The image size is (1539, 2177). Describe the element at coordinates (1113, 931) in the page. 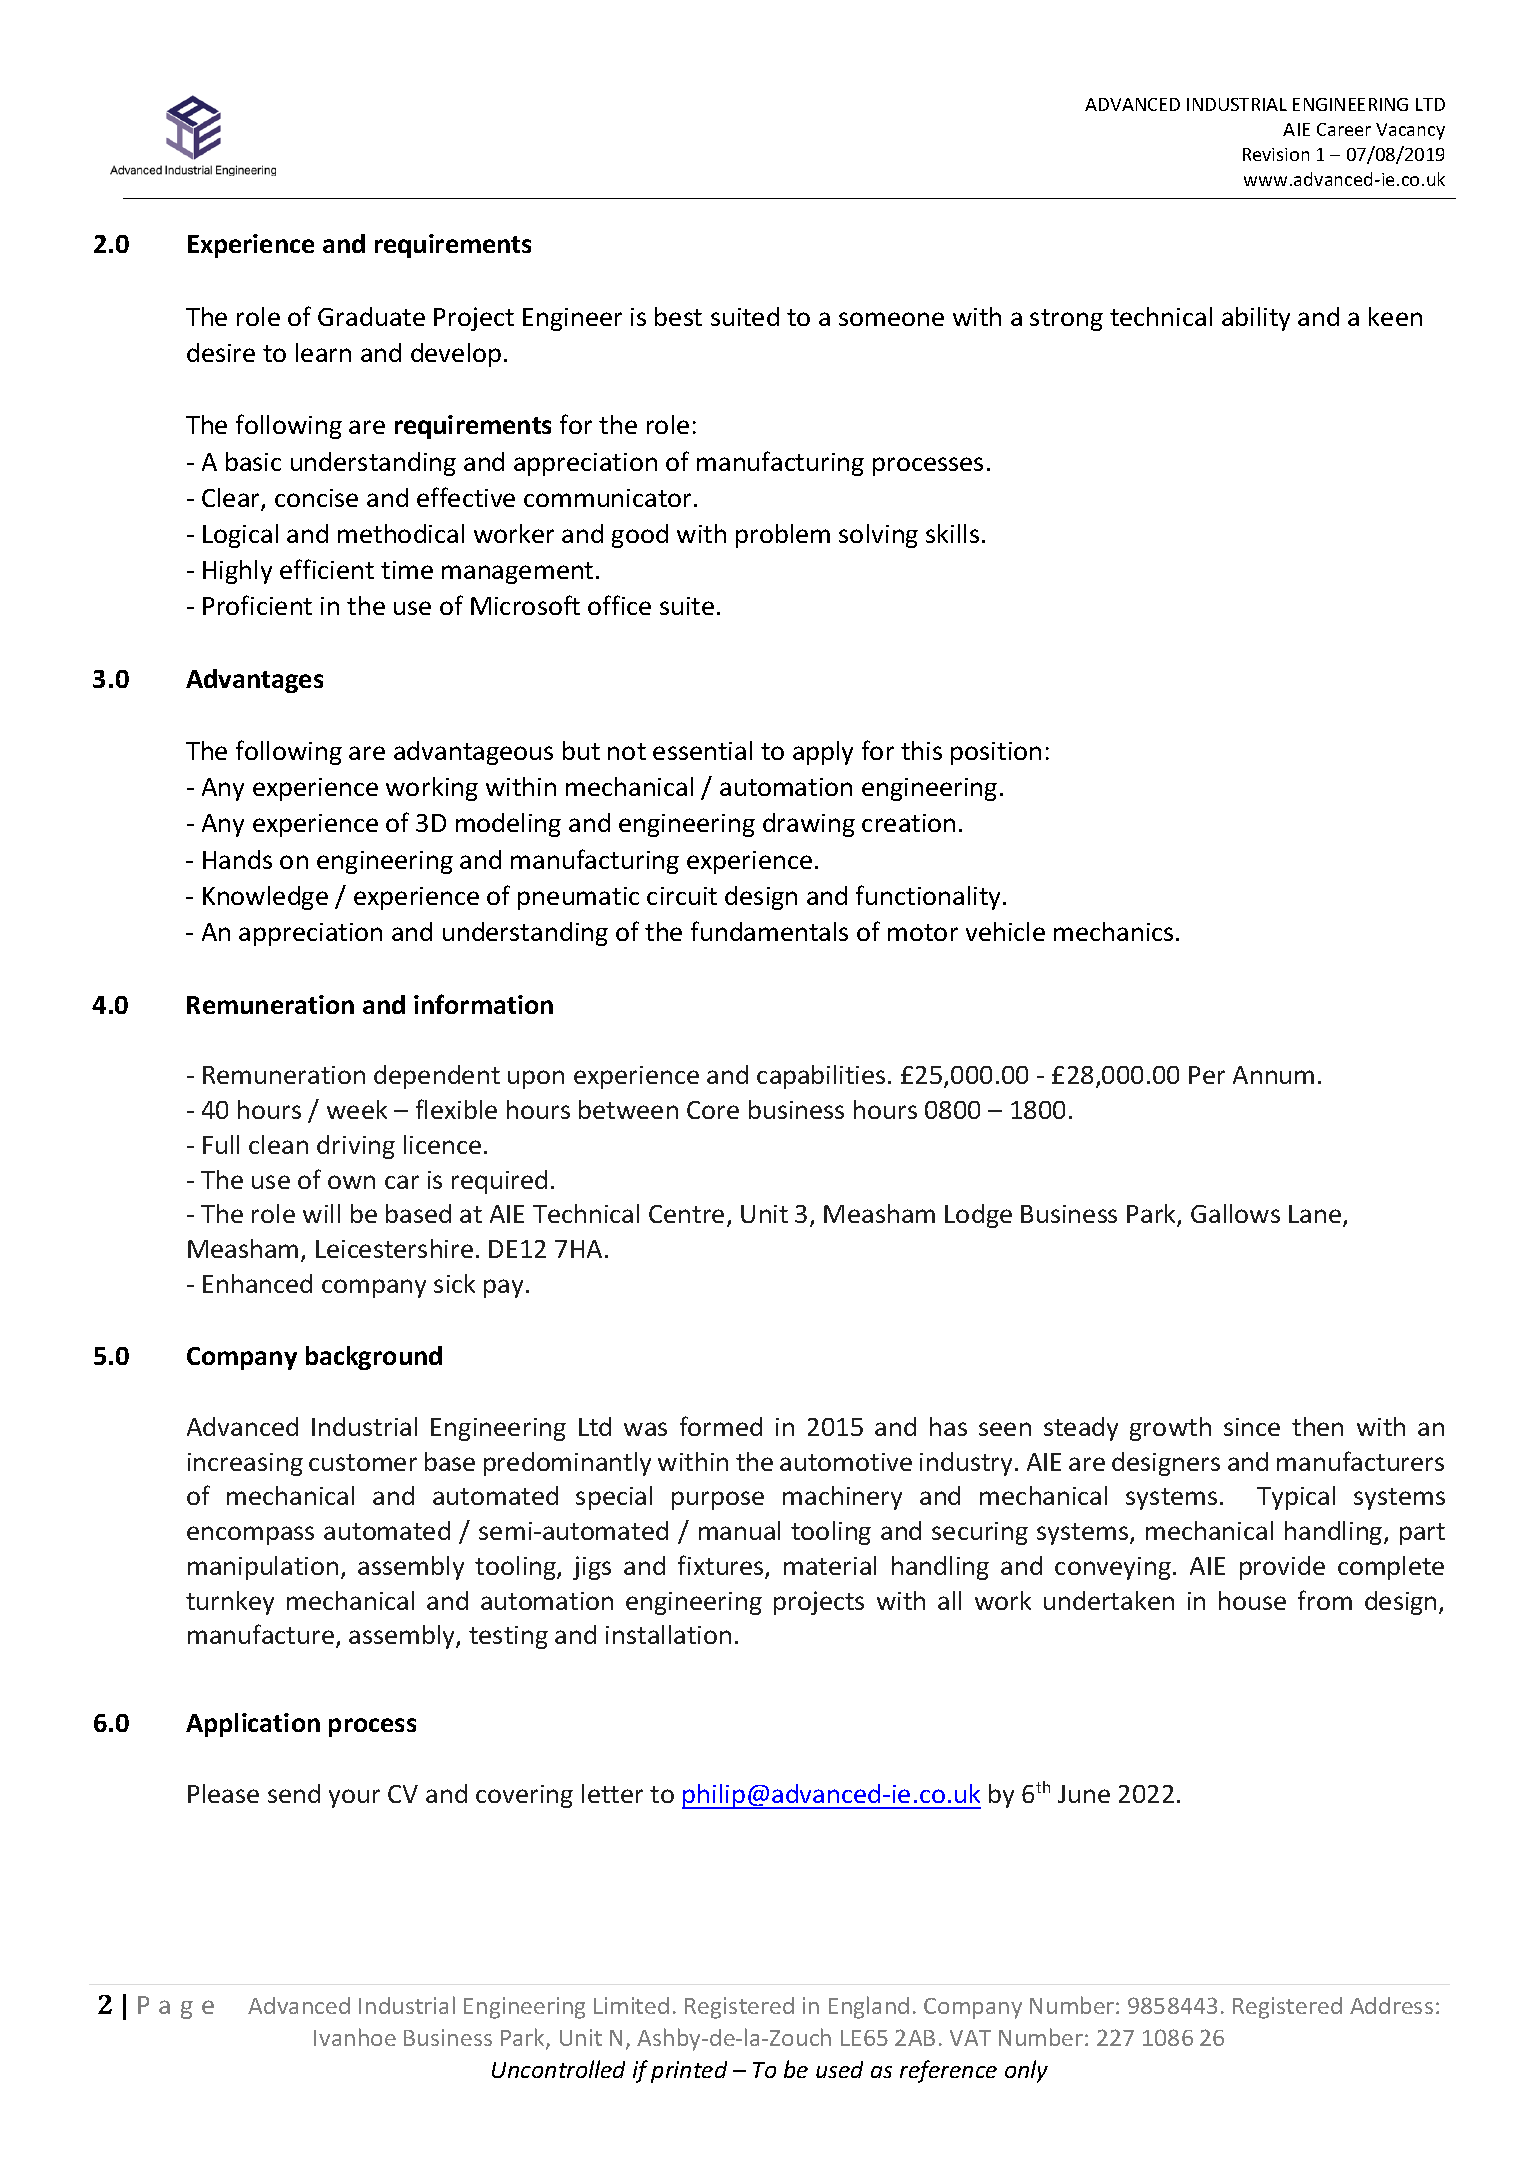

I see `mechanics` at that location.
